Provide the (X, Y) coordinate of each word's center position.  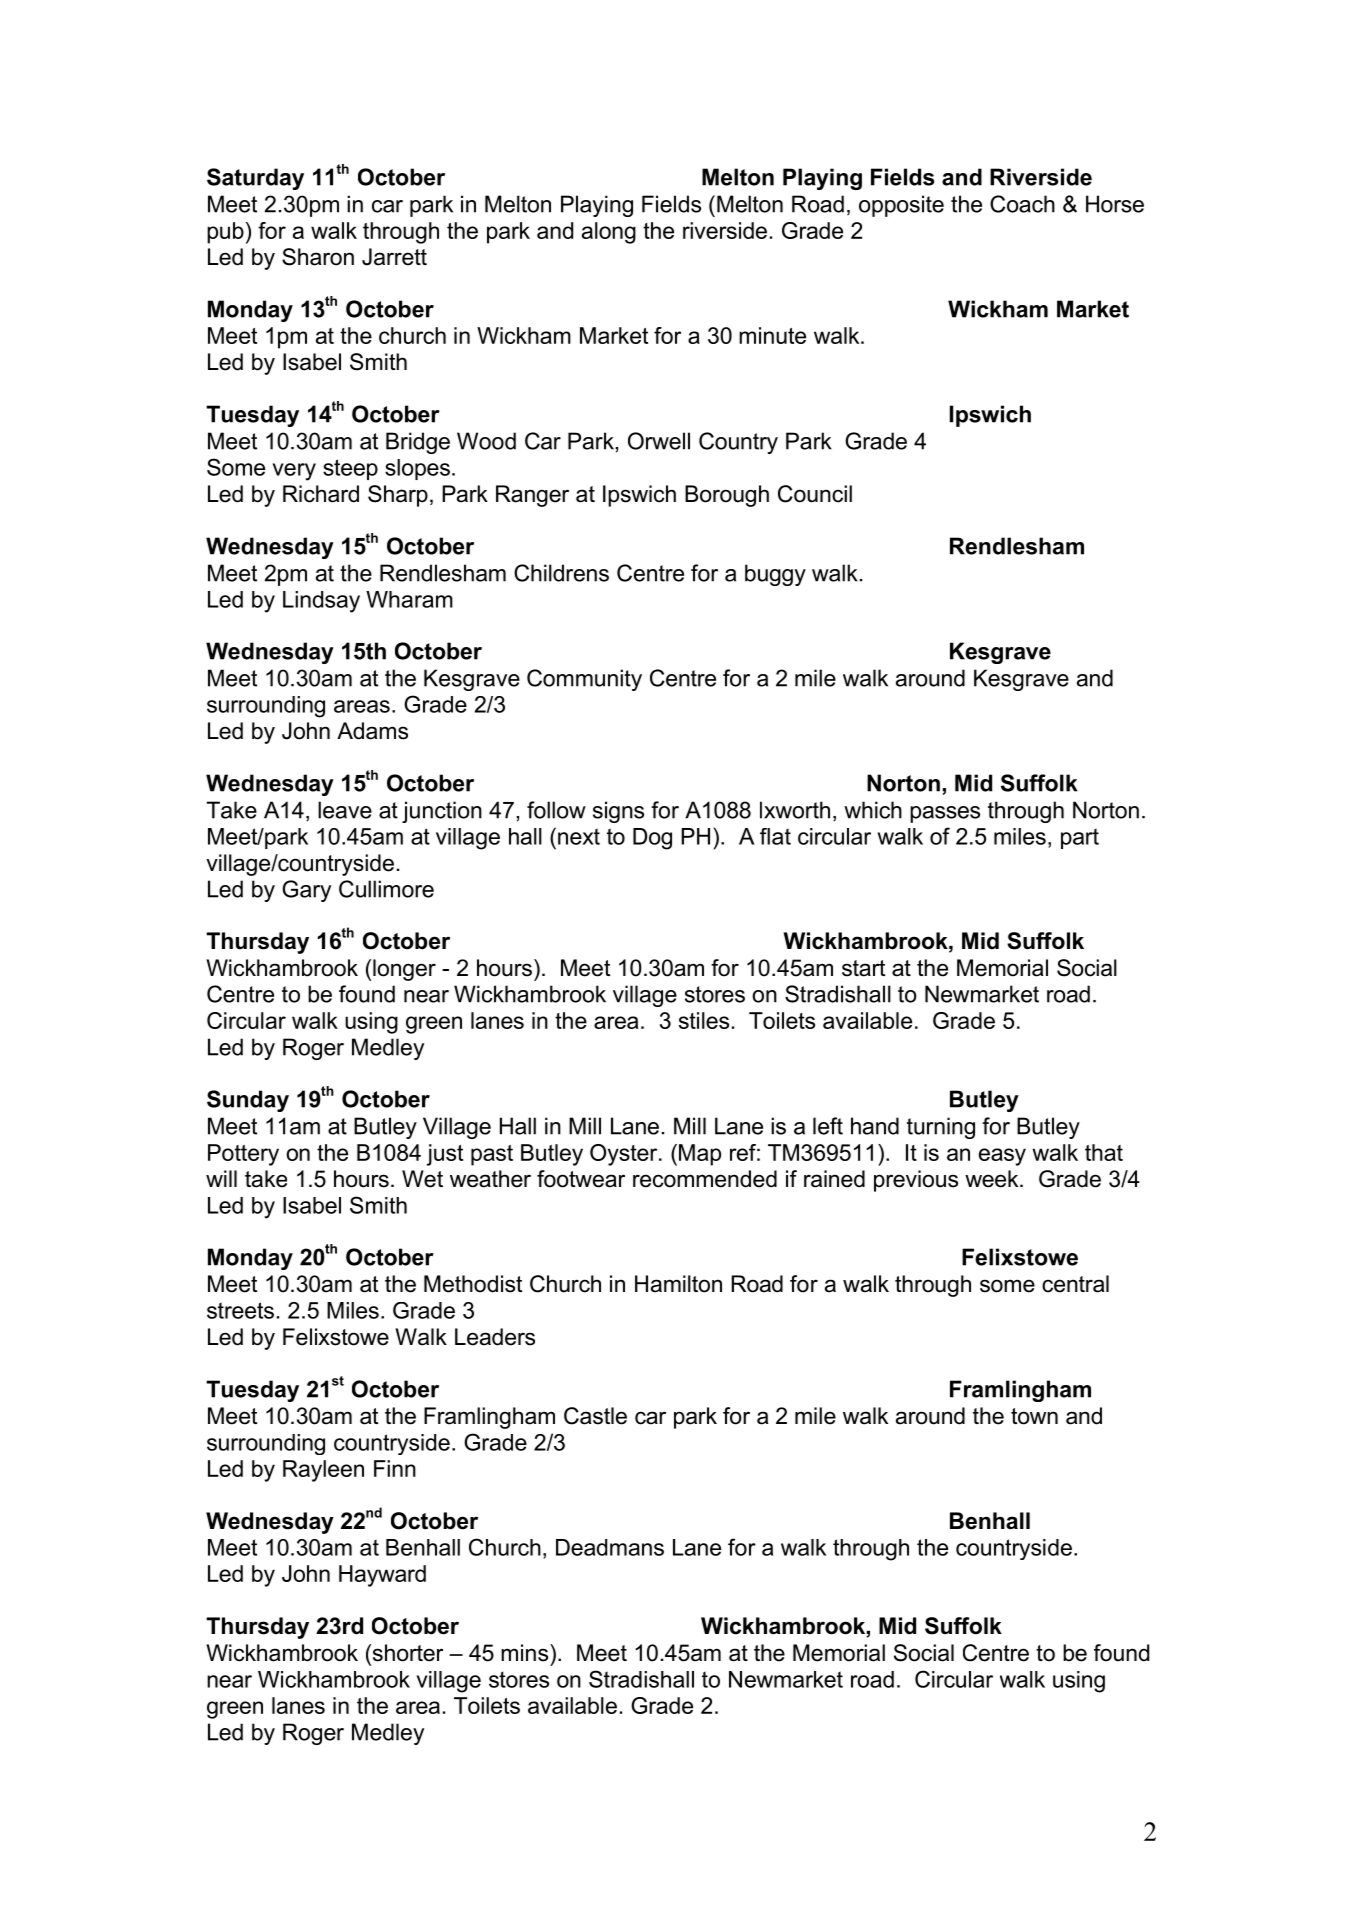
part (1080, 838)
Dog (652, 839)
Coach (1022, 204)
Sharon (318, 257)
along (609, 233)
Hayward (382, 1576)
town (1034, 1416)
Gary (306, 891)
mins (526, 1653)
